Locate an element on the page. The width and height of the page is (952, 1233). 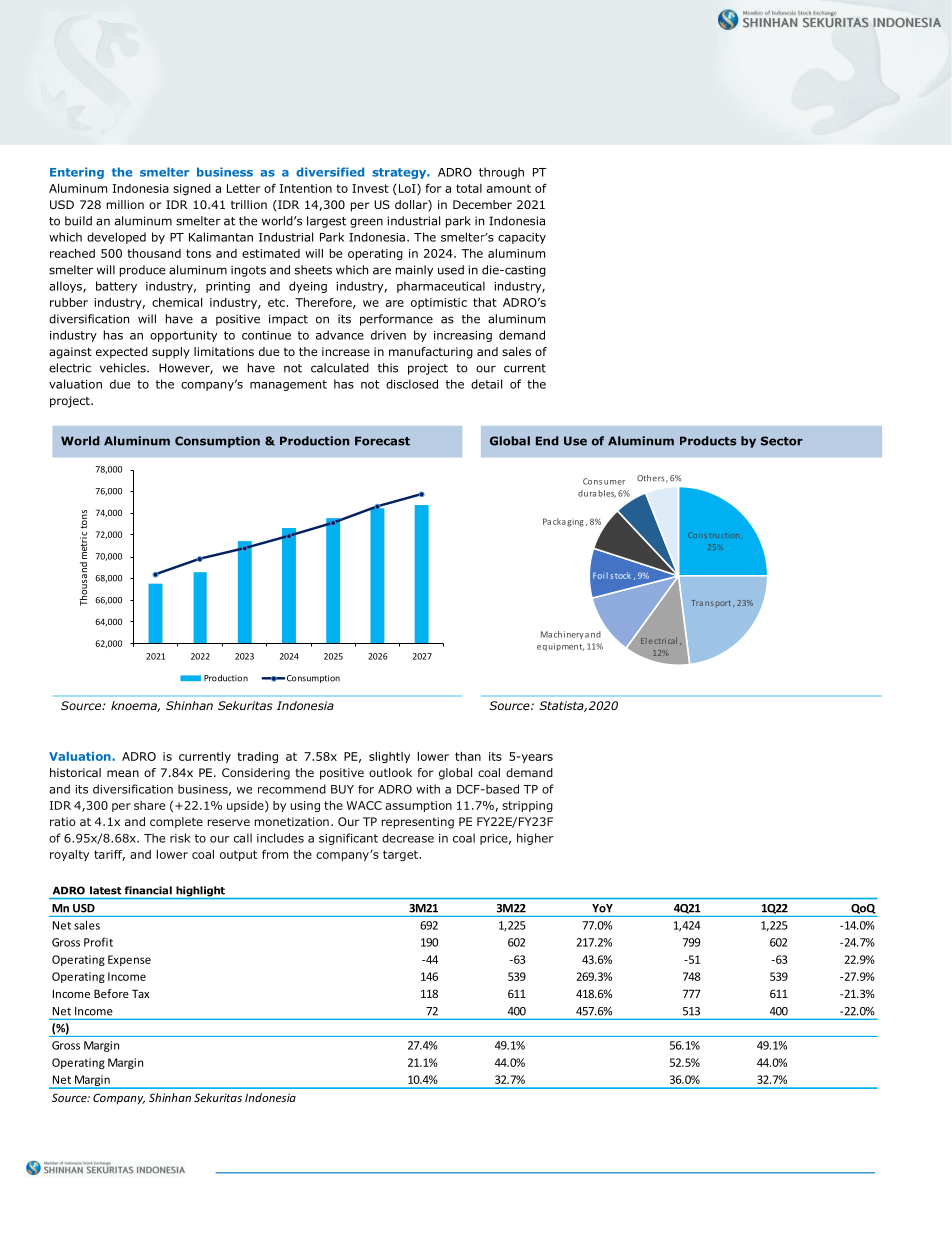
total is located at coordinates (469, 188).
